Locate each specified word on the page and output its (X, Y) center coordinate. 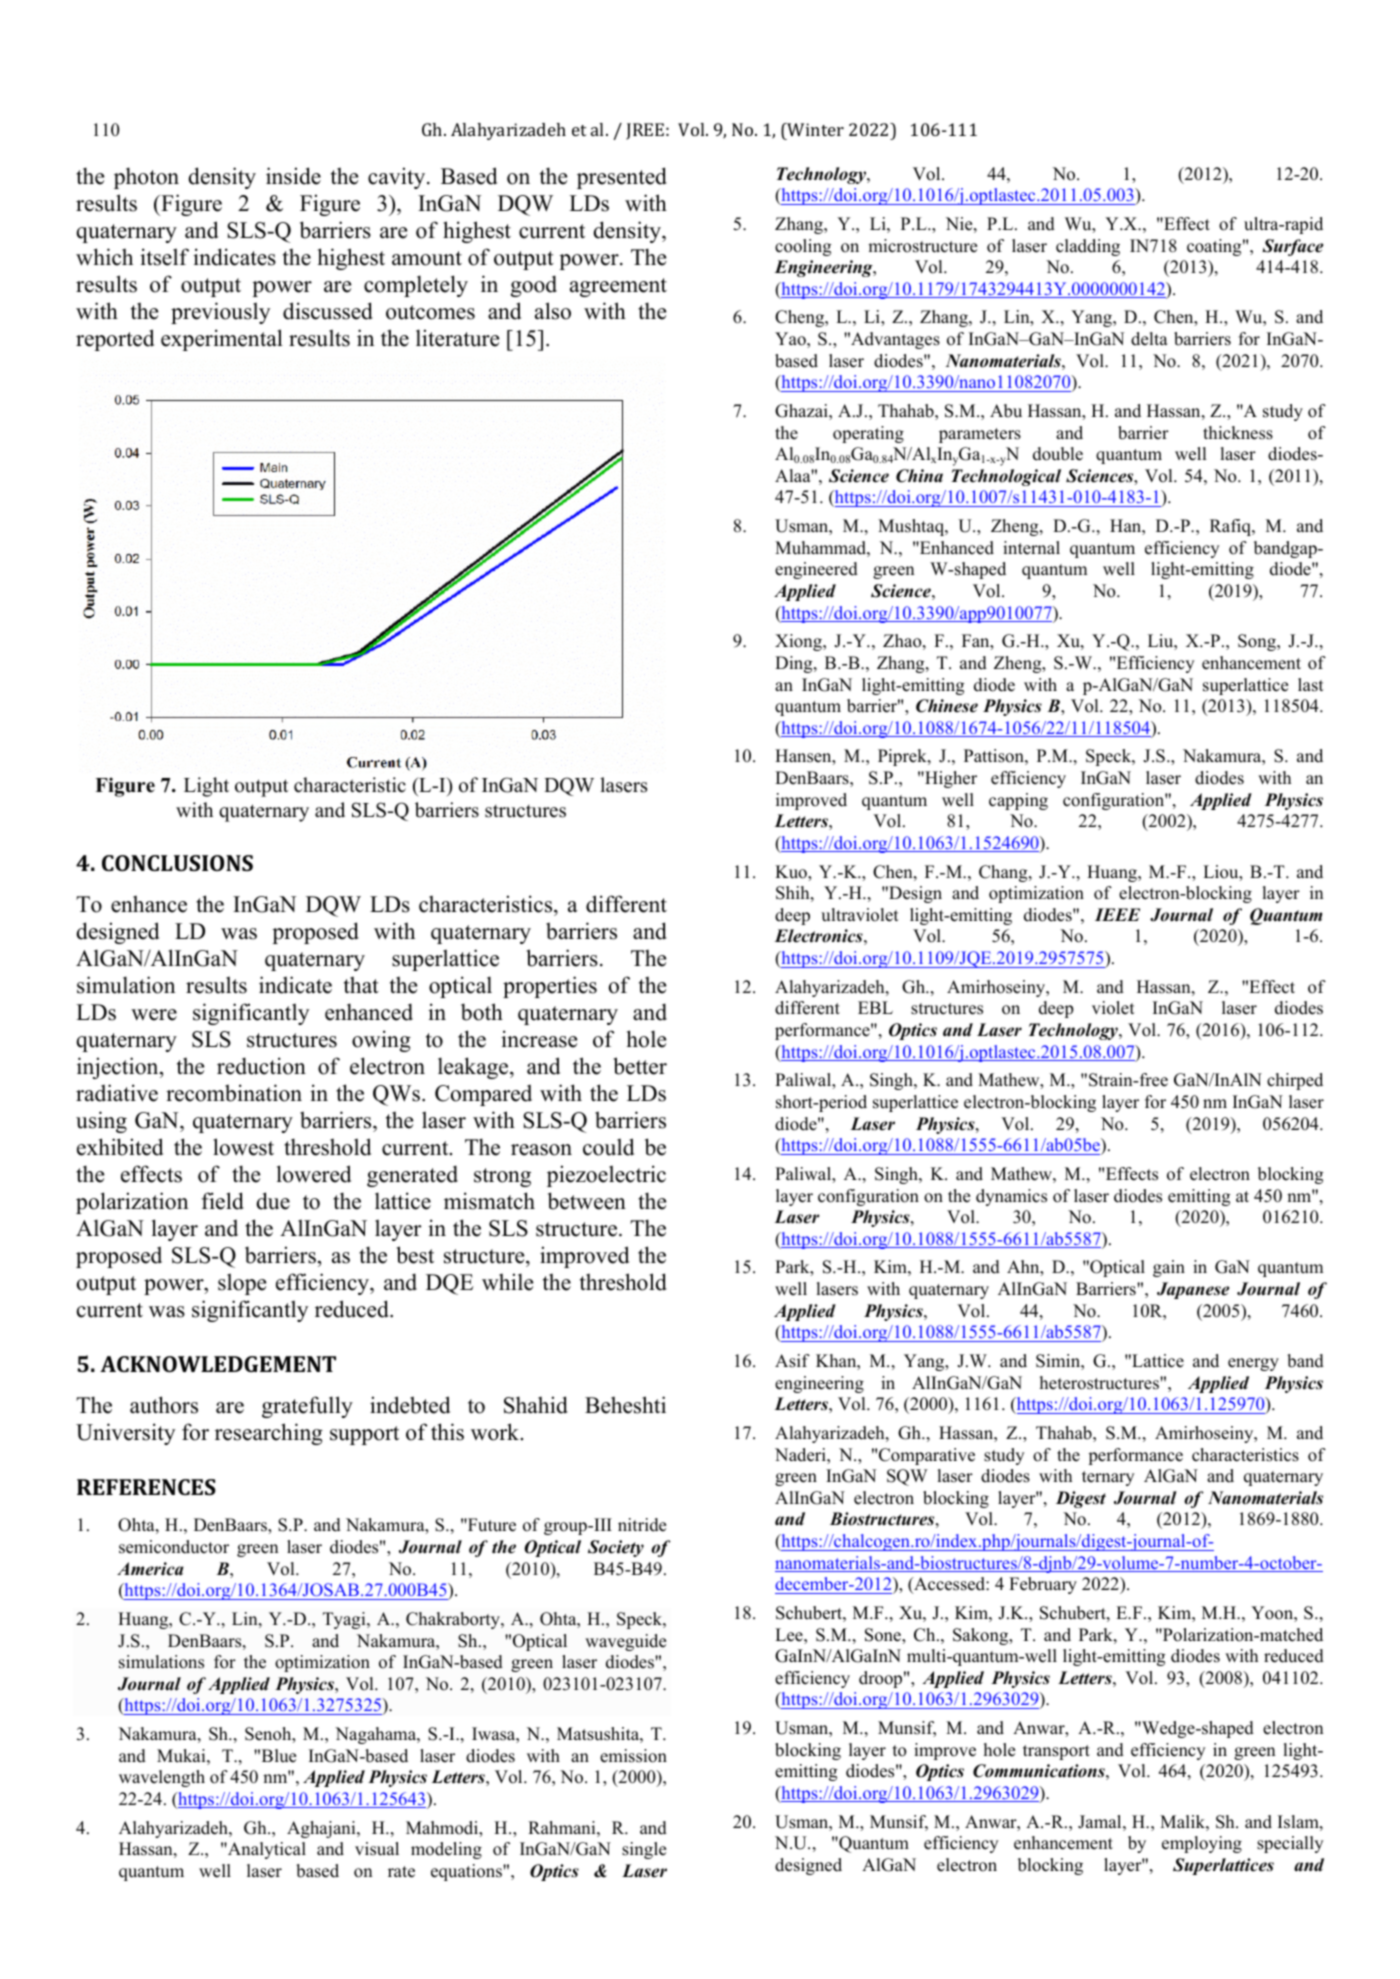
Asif (792, 1361)
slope (242, 1284)
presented (622, 178)
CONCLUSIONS (177, 863)
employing (1202, 1844)
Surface (1292, 247)
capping (1018, 801)
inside (293, 176)
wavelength (162, 1778)
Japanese (1193, 1290)
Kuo (792, 872)
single (644, 1850)
